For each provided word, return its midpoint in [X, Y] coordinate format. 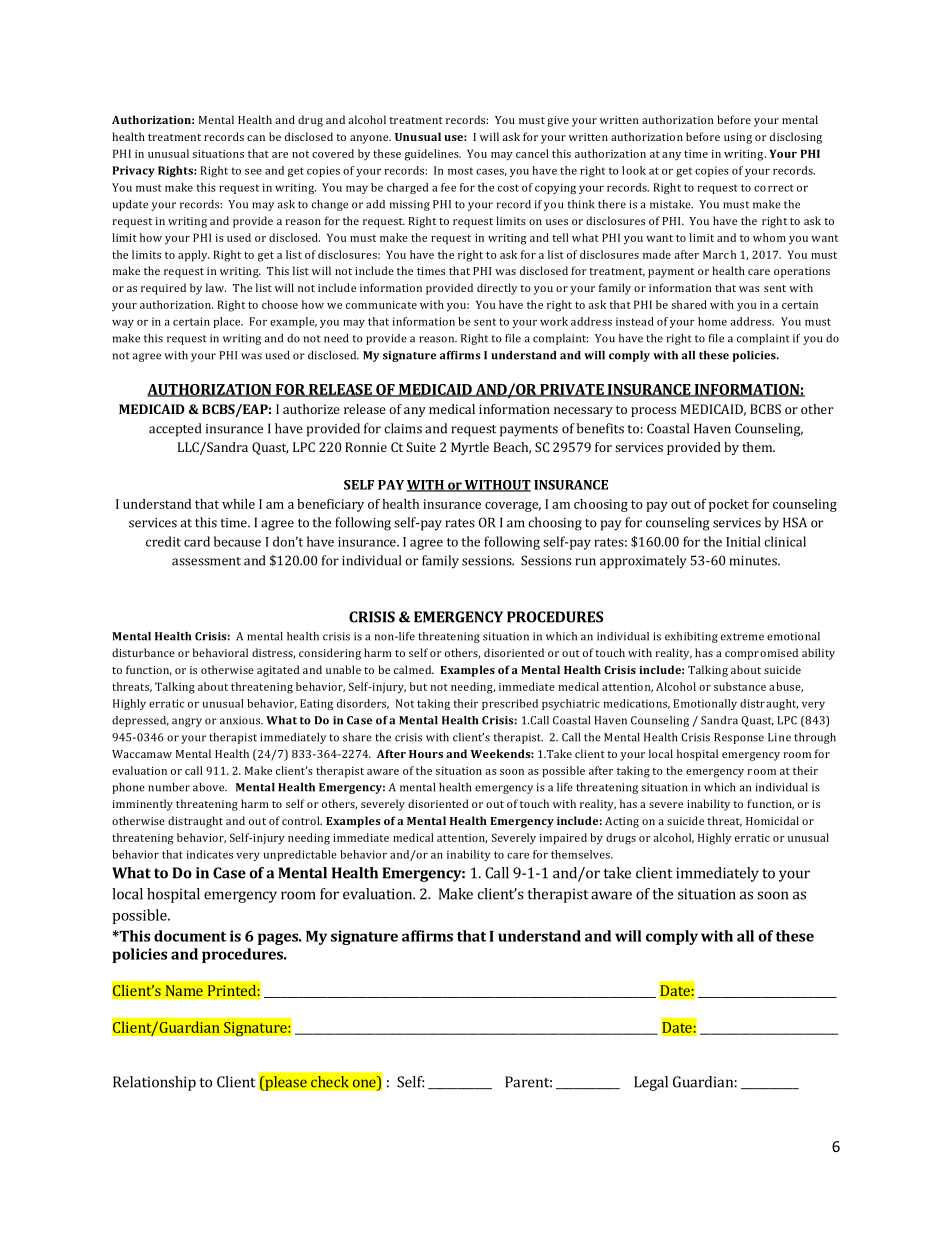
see [253, 172]
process [653, 412]
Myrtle [470, 448]
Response [739, 738]
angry [187, 722]
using [738, 138]
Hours [426, 754]
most [460, 171]
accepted [175, 430]
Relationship [154, 1083]
